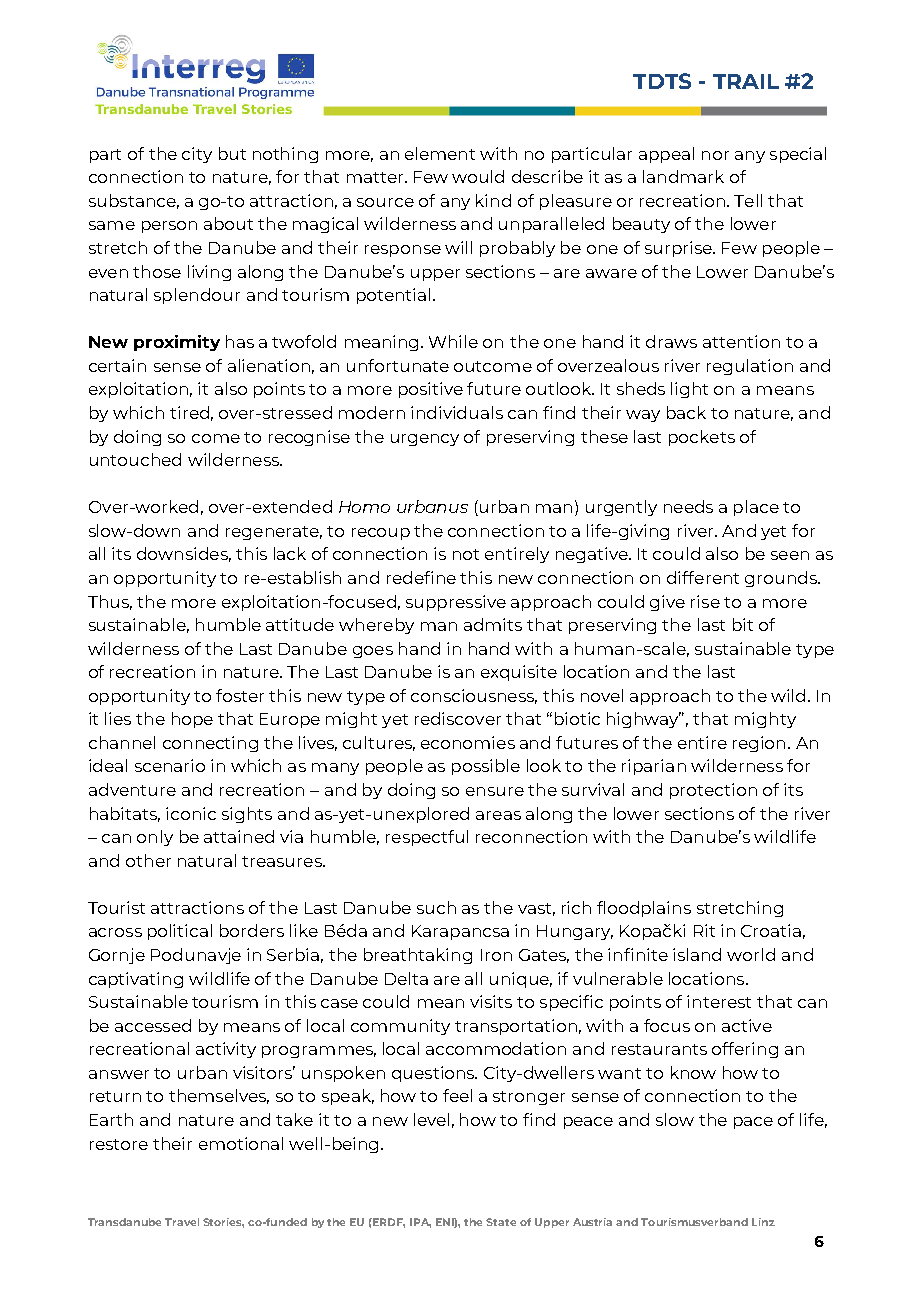 Image resolution: width=924 pixels, height=1308 pixels. I want to click on iconic, so click(191, 813).
